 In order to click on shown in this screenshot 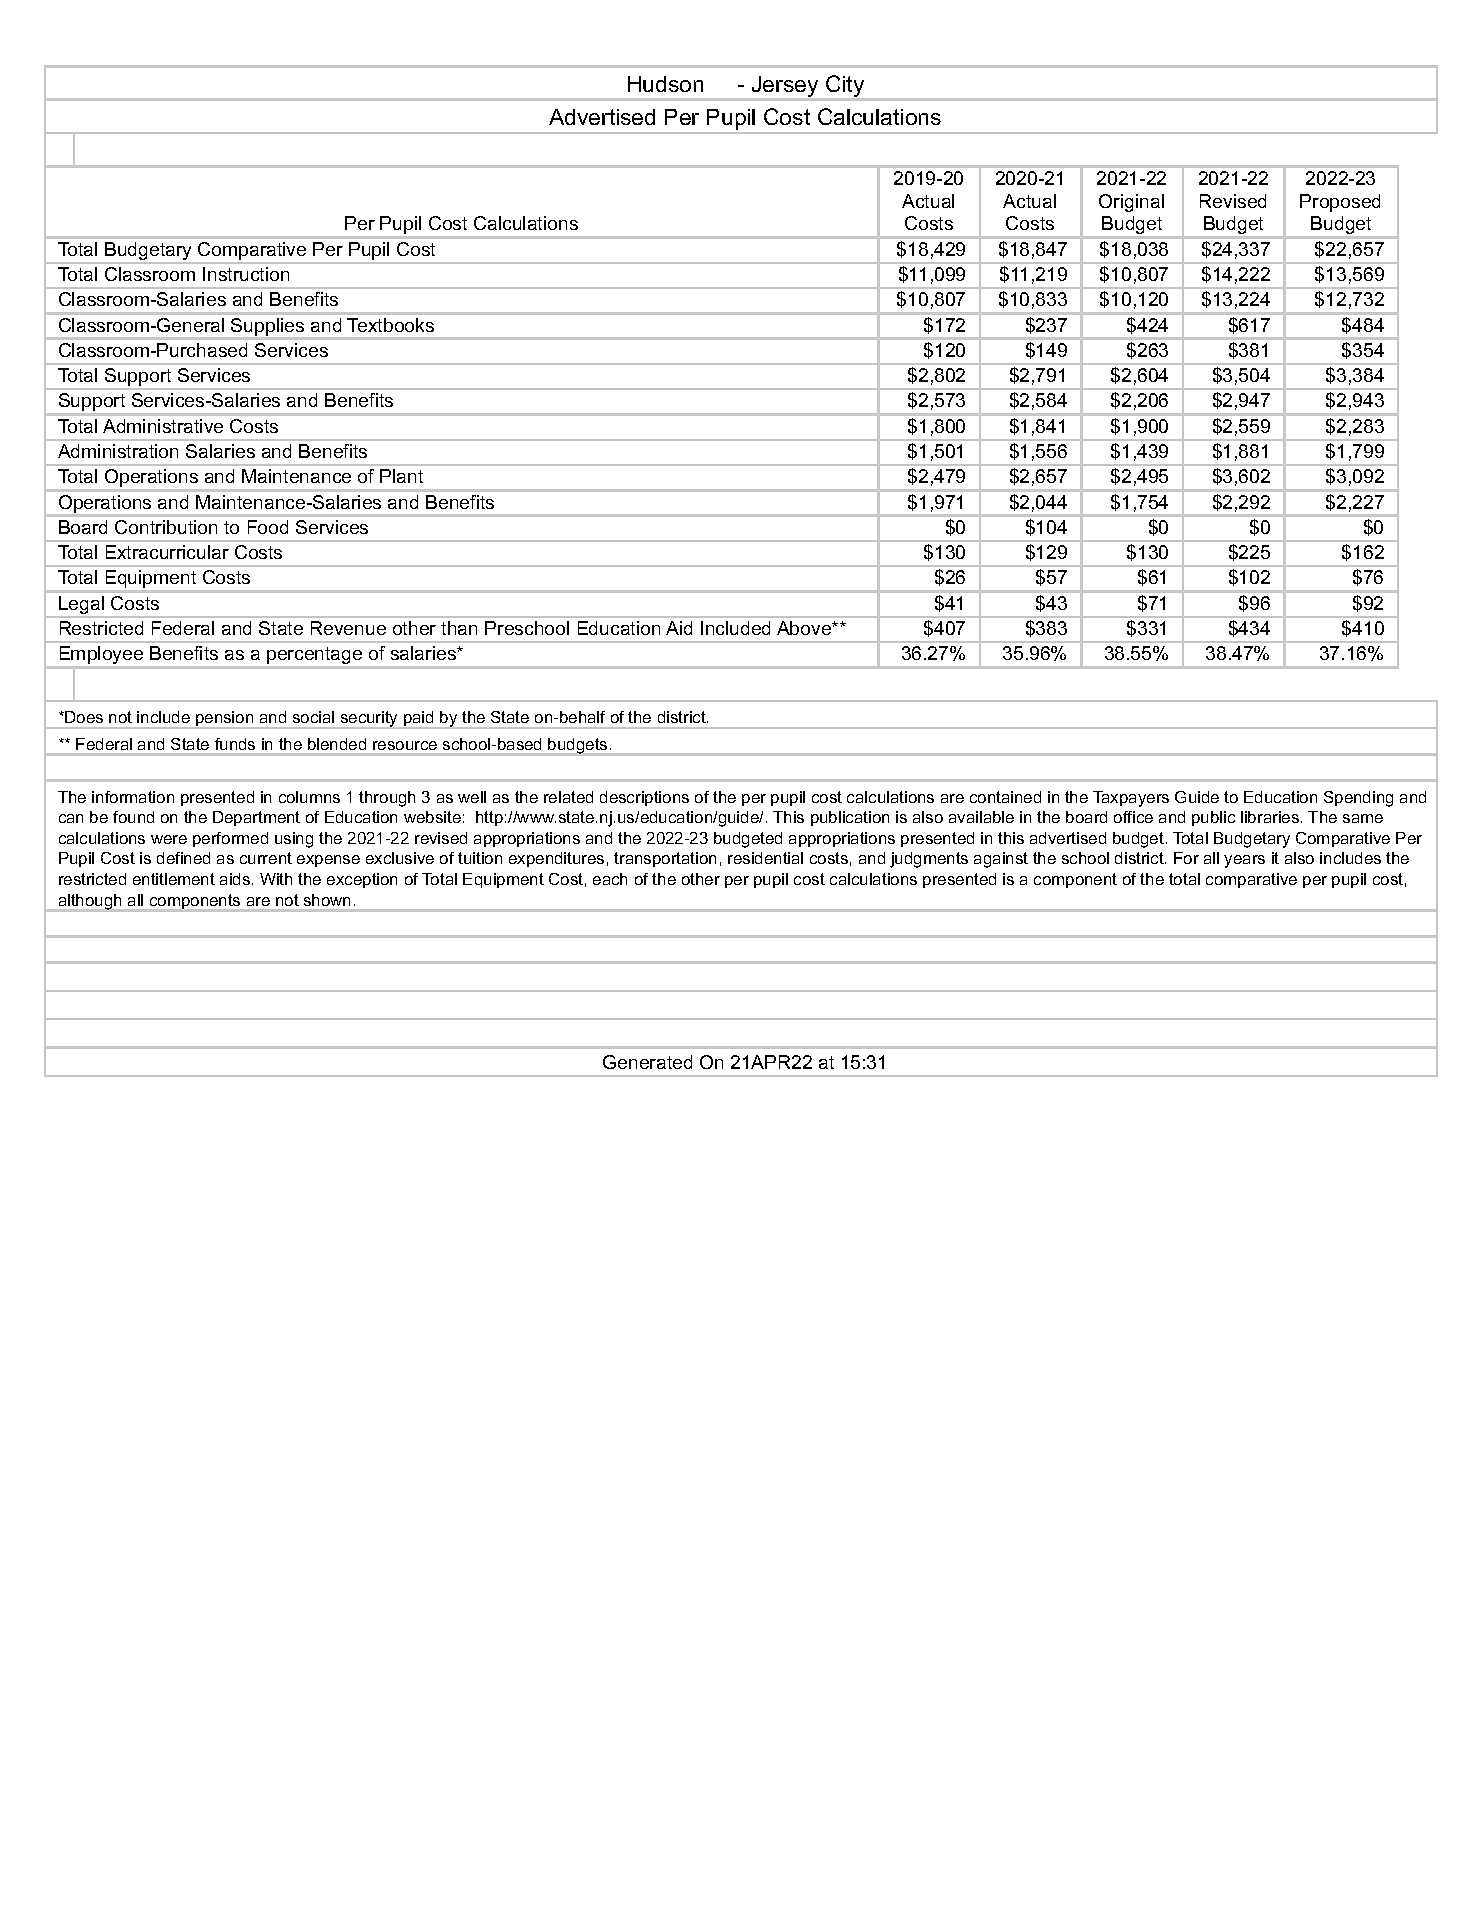, I will do `click(327, 900)`.
